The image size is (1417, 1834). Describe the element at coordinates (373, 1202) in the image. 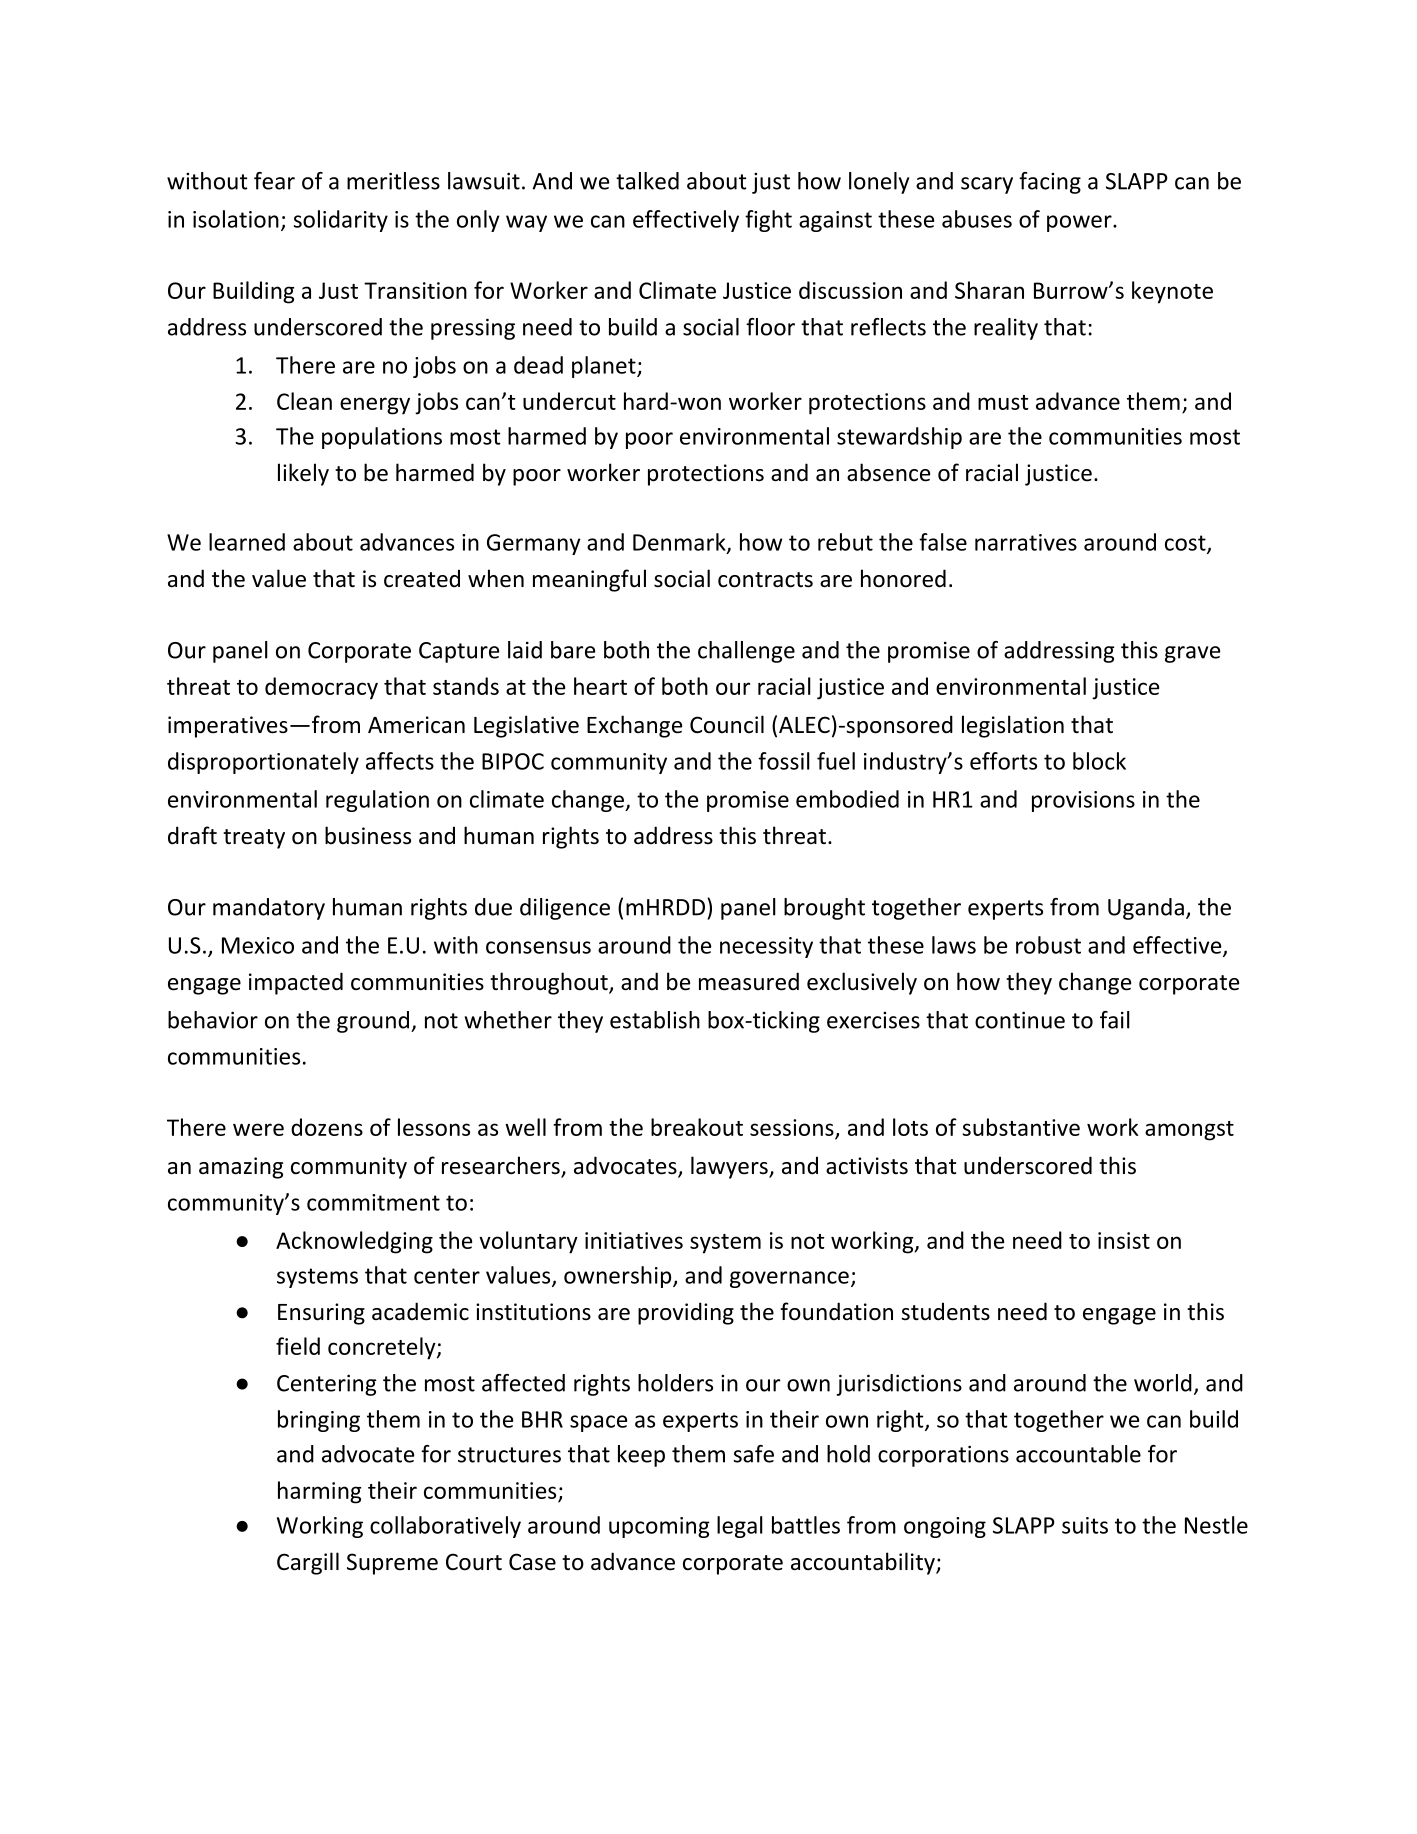

I see `commitment` at that location.
